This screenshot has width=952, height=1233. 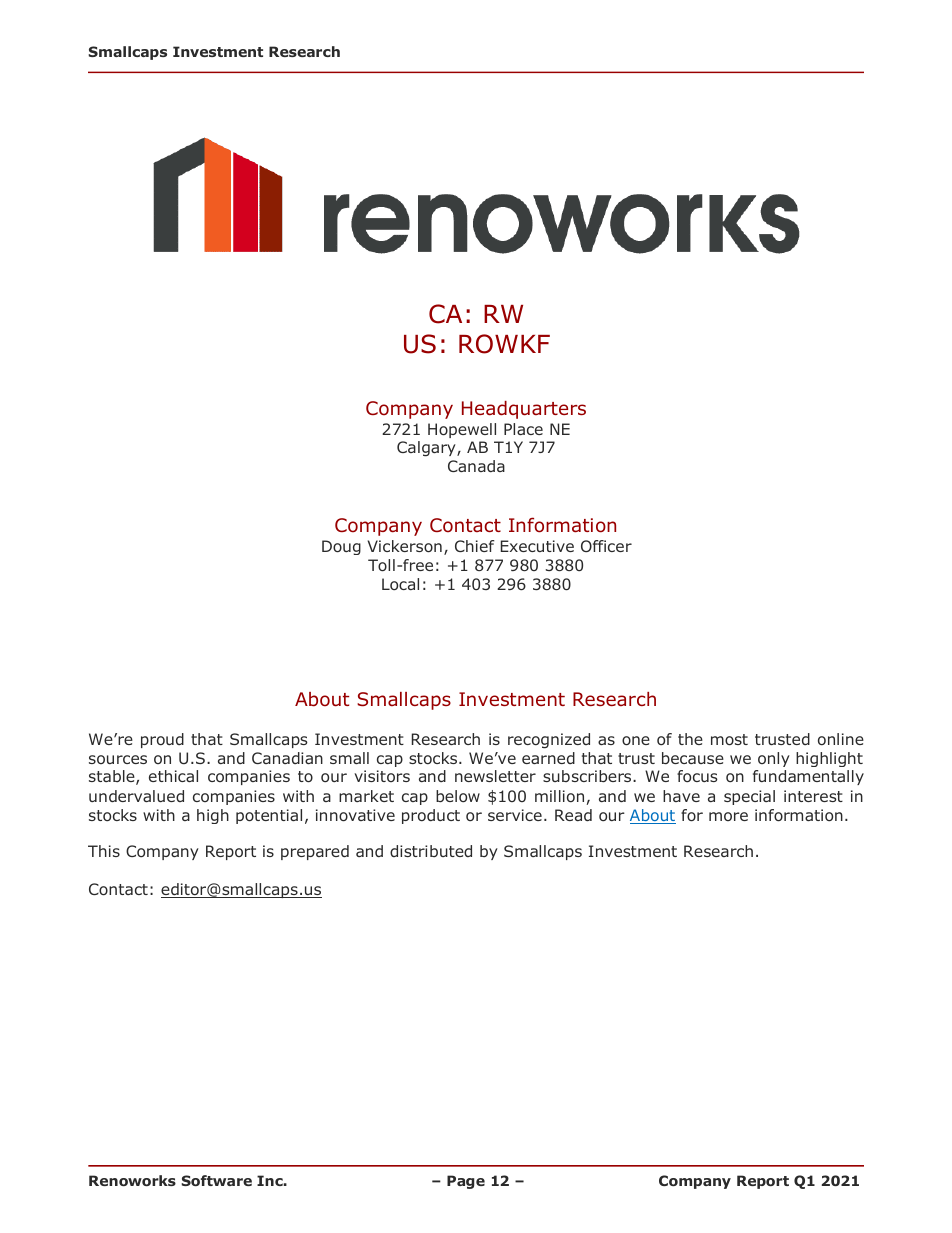 I want to click on Place, so click(x=523, y=429).
